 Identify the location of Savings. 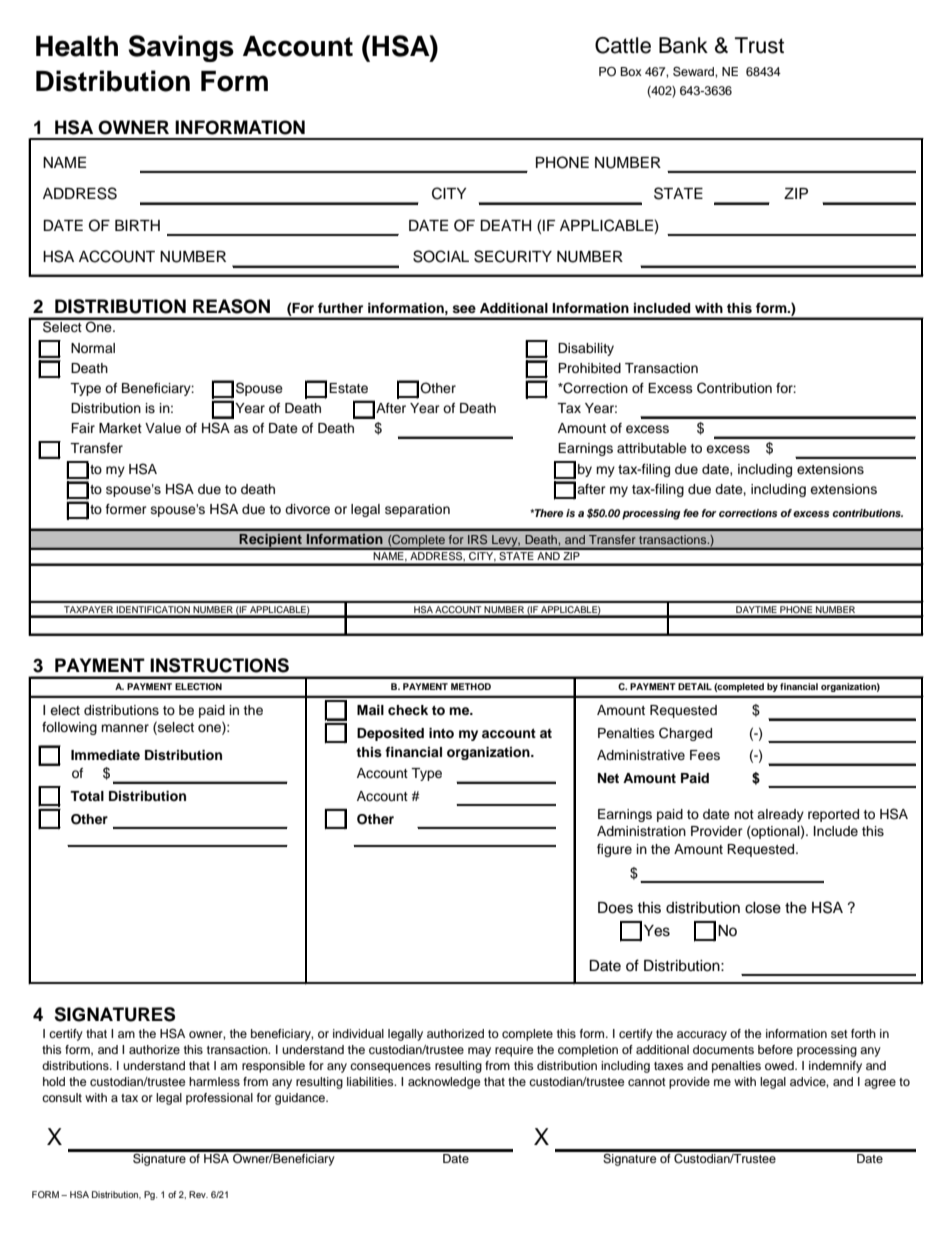
(181, 48).
